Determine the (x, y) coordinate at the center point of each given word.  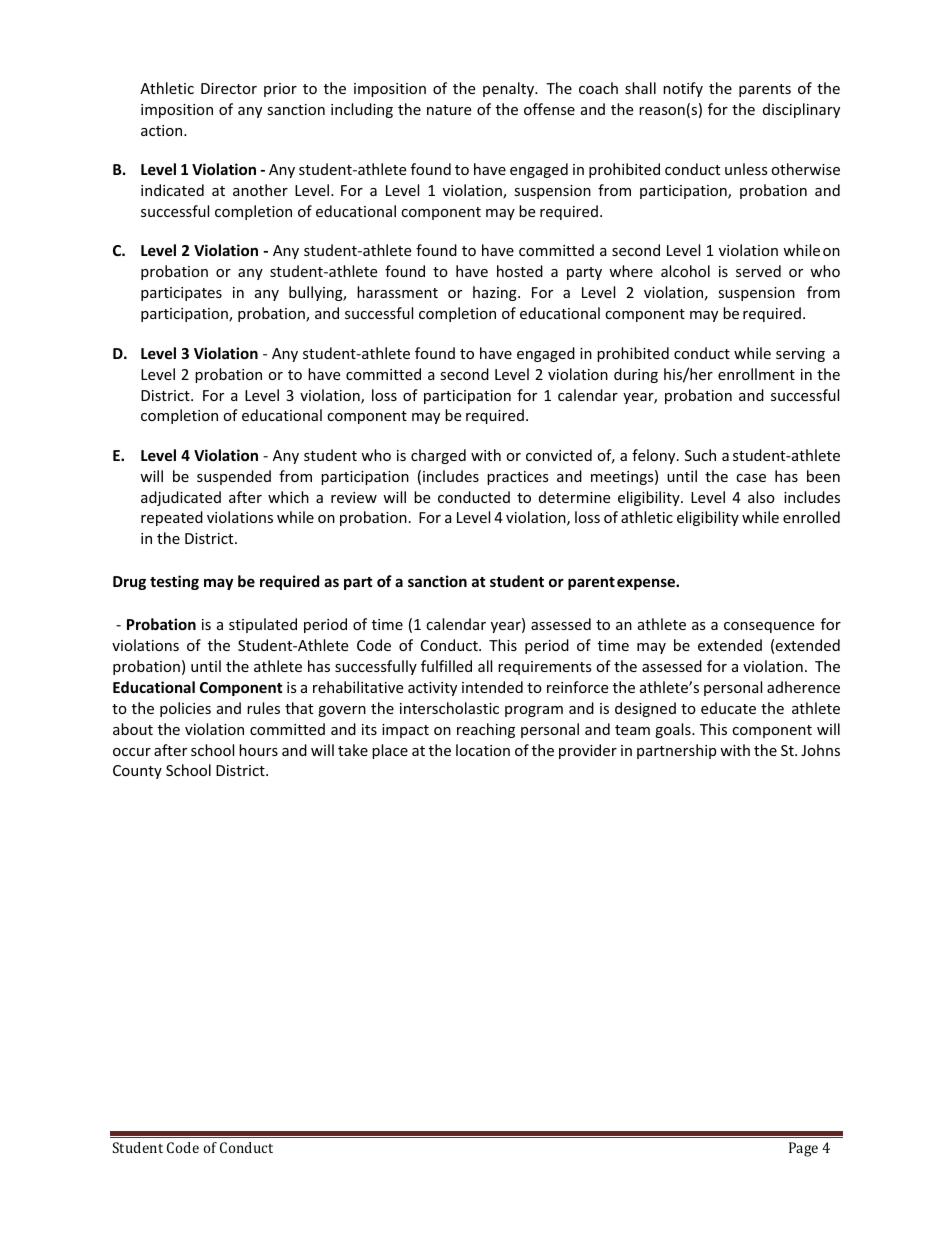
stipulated (263, 625)
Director (229, 88)
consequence (769, 627)
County (137, 772)
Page (803, 1149)
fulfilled (446, 666)
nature (449, 110)
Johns (820, 750)
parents (765, 90)
